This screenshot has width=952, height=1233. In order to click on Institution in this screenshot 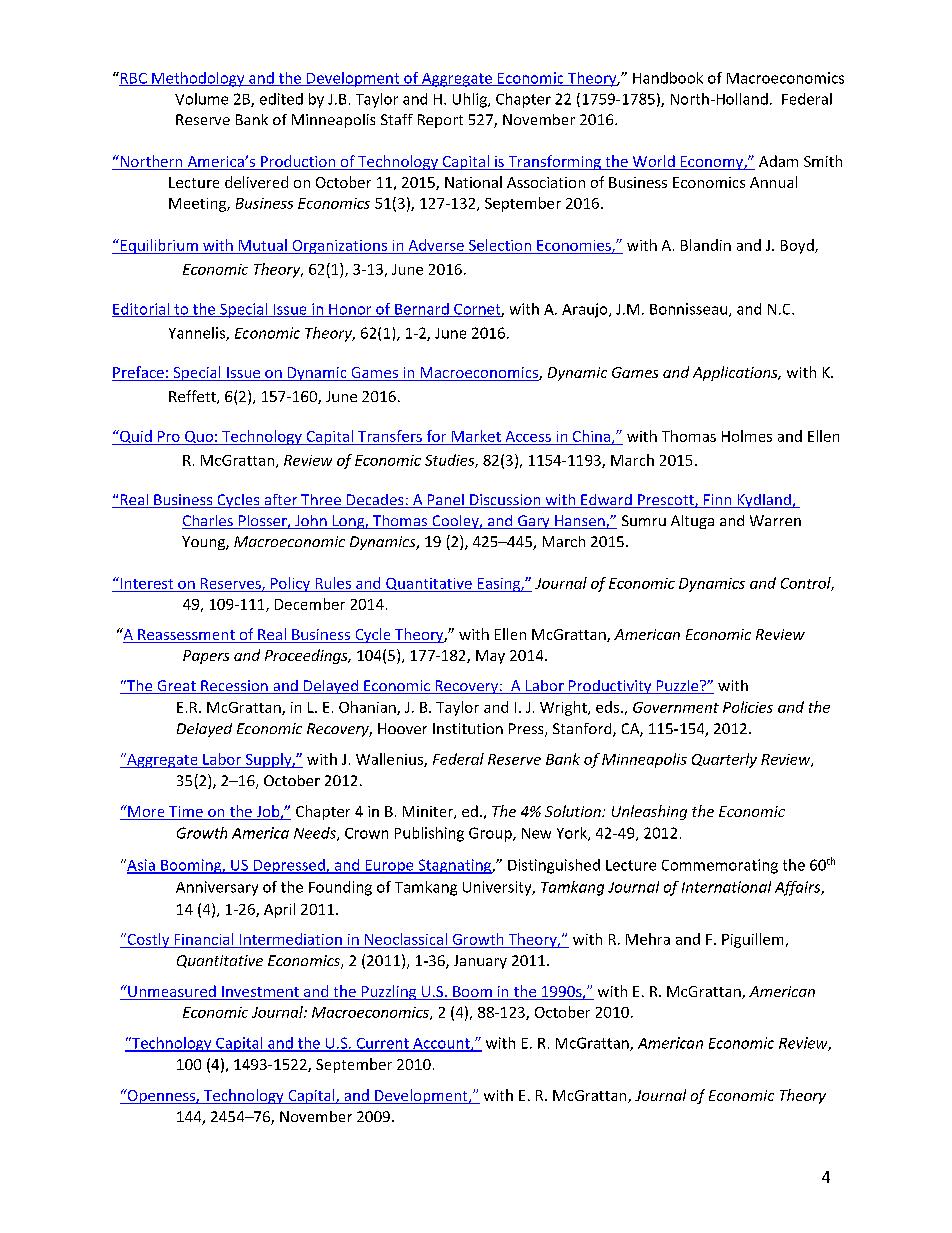, I will do `click(468, 728)`.
